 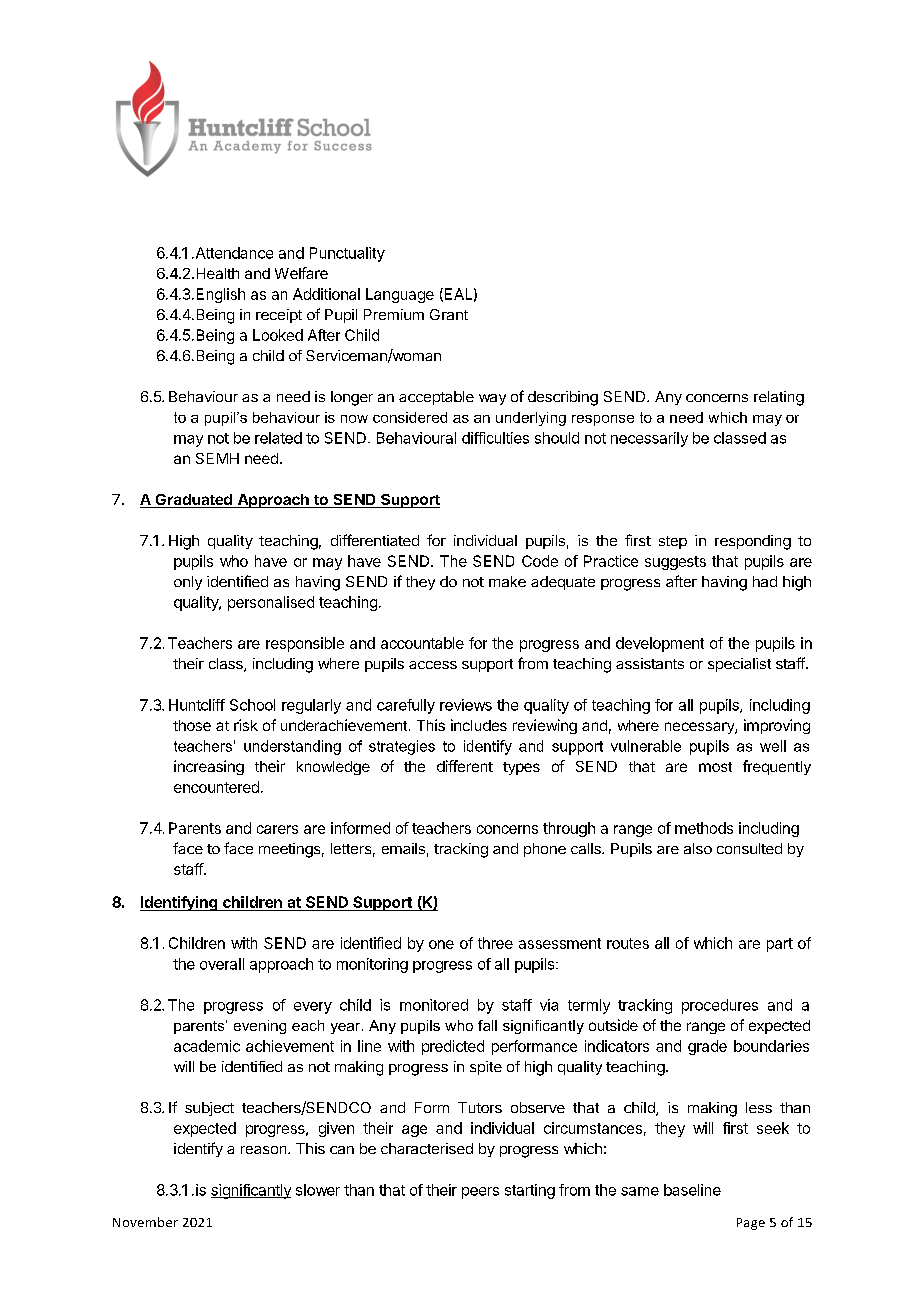 I want to click on reason, so click(x=265, y=1150).
